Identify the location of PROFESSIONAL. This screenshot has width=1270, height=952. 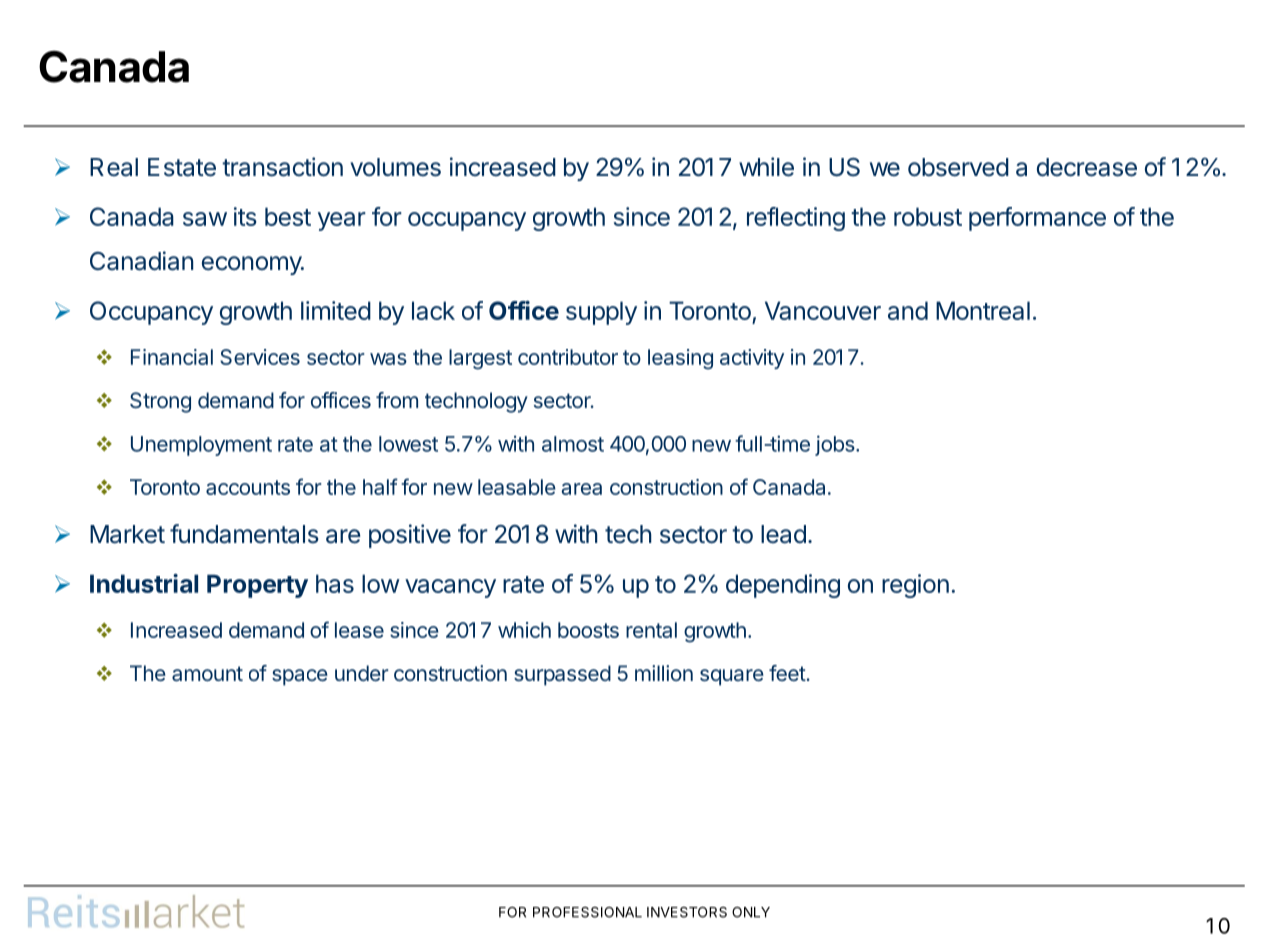
(587, 912).
